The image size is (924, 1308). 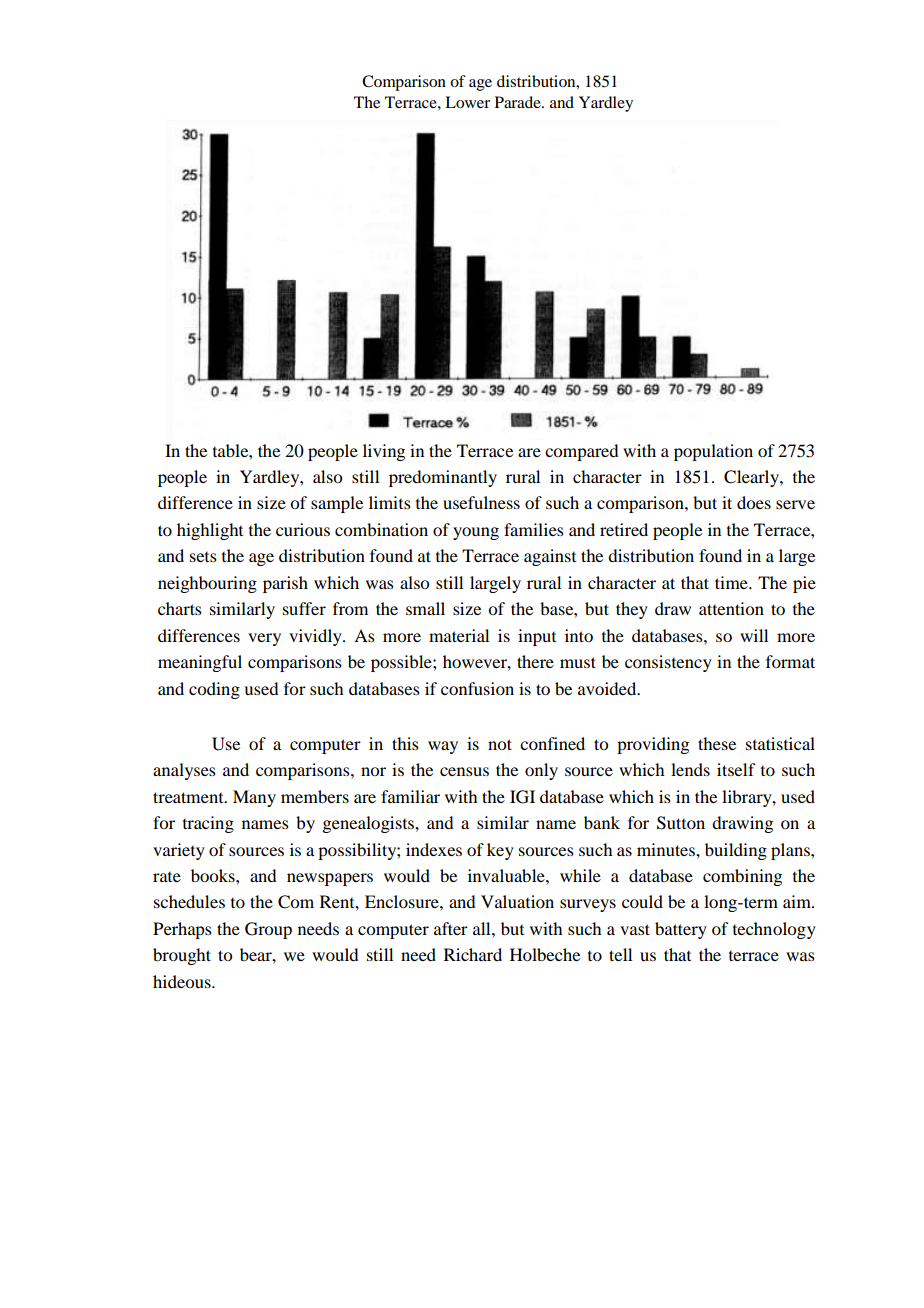 What do you see at coordinates (467, 102) in the screenshot?
I see `Lower` at bounding box center [467, 102].
